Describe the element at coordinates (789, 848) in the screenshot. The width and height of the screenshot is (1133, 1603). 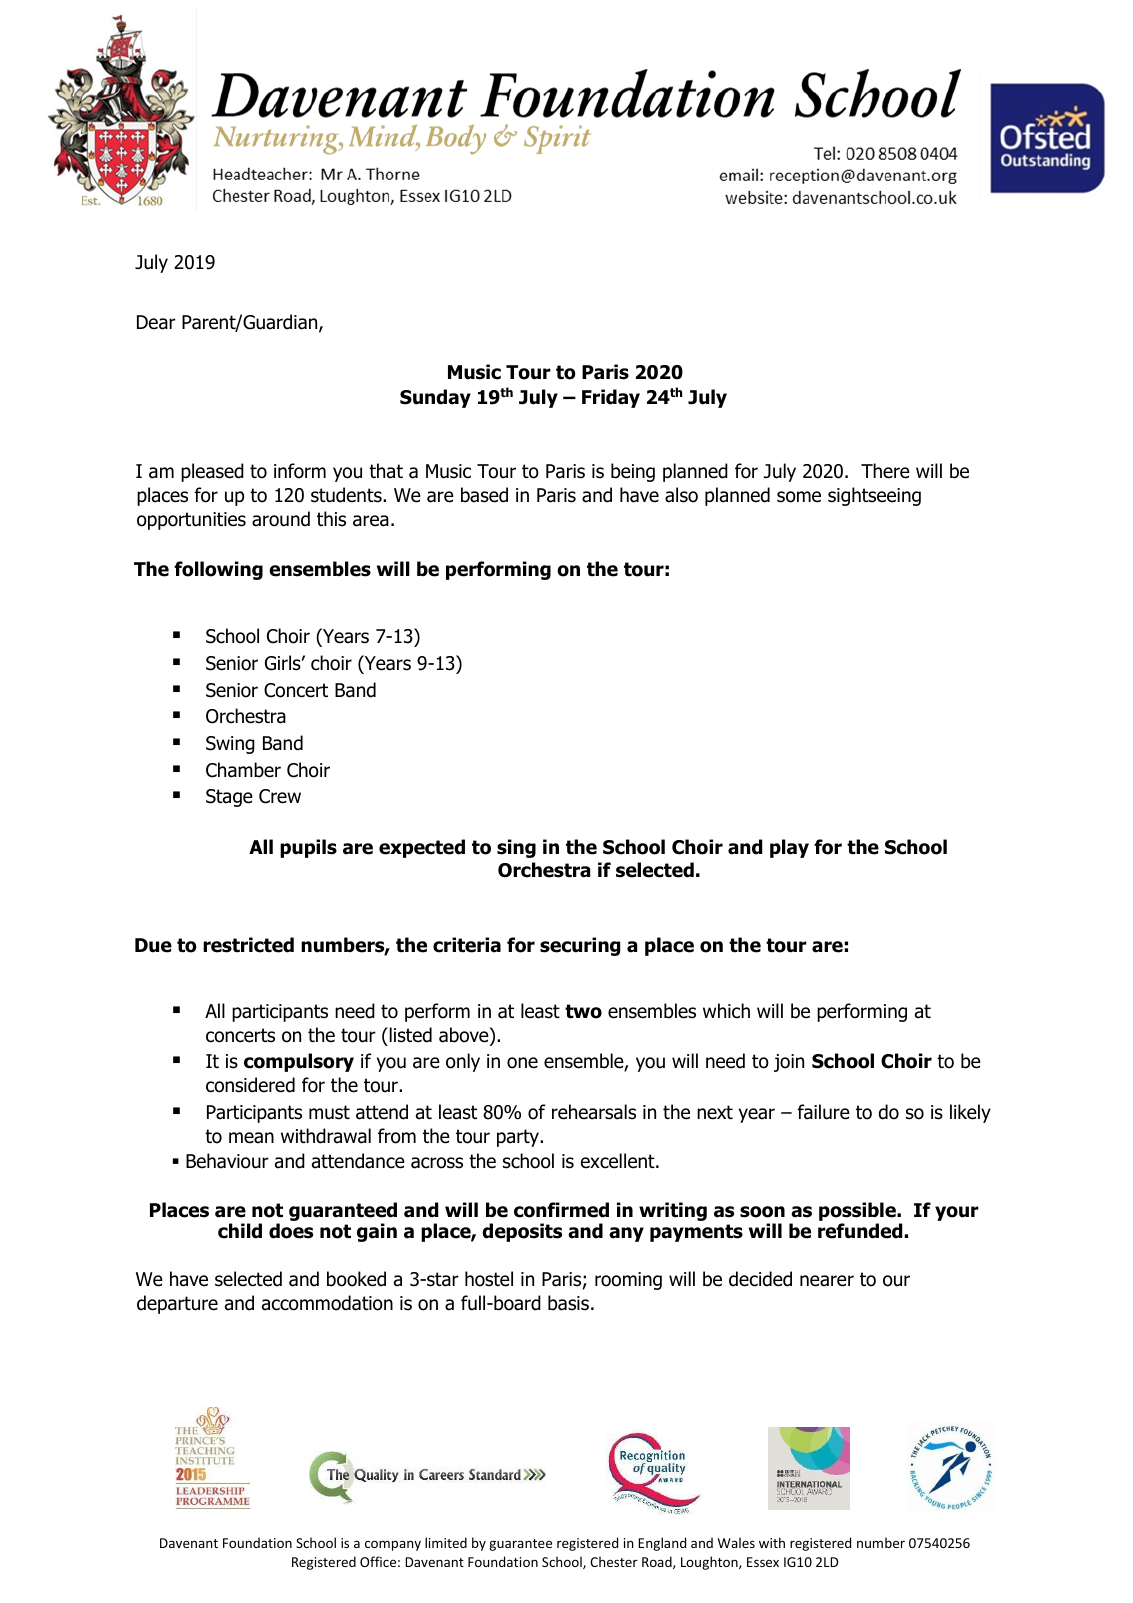
I see `play` at that location.
